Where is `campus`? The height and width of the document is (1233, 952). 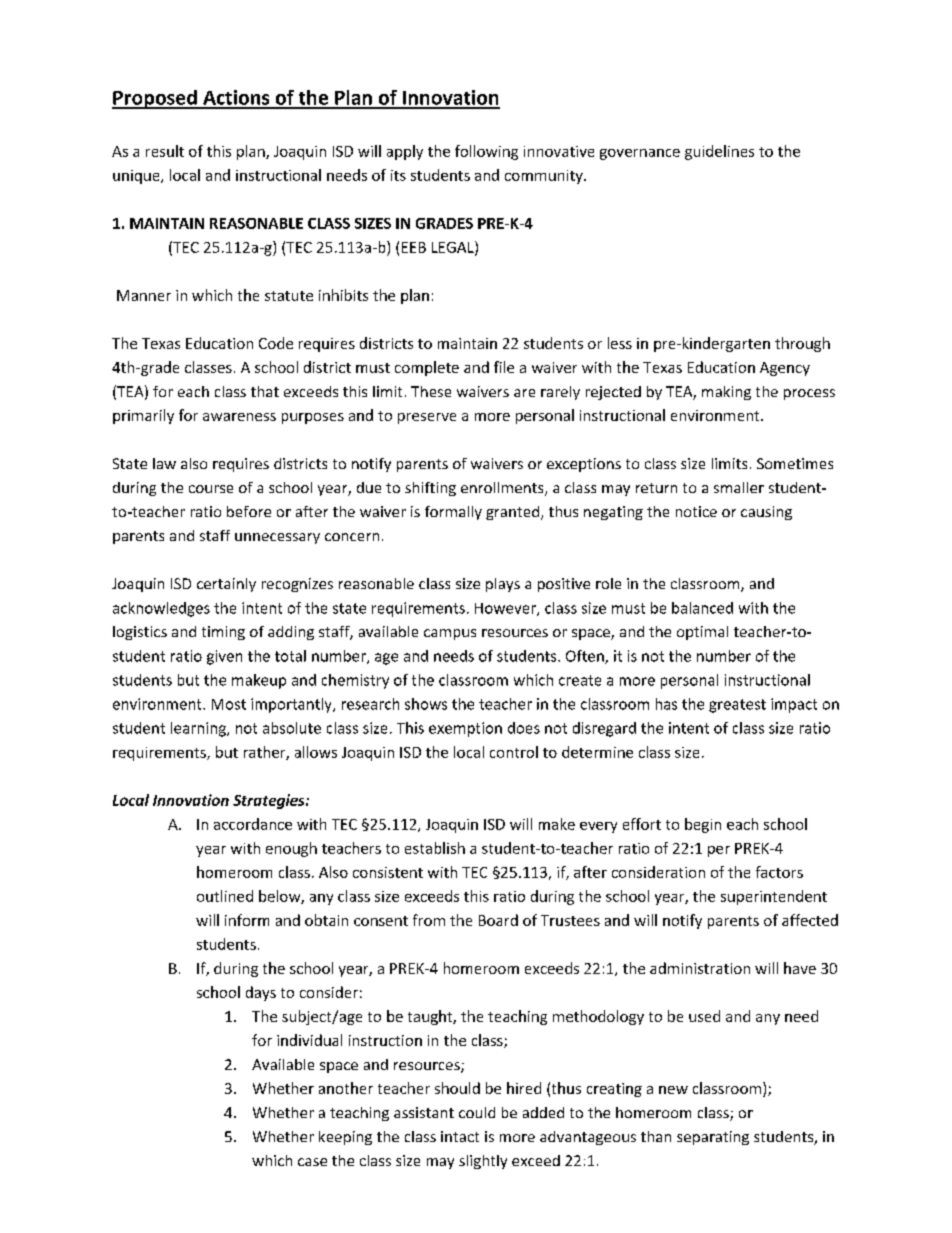 campus is located at coordinates (450, 634).
